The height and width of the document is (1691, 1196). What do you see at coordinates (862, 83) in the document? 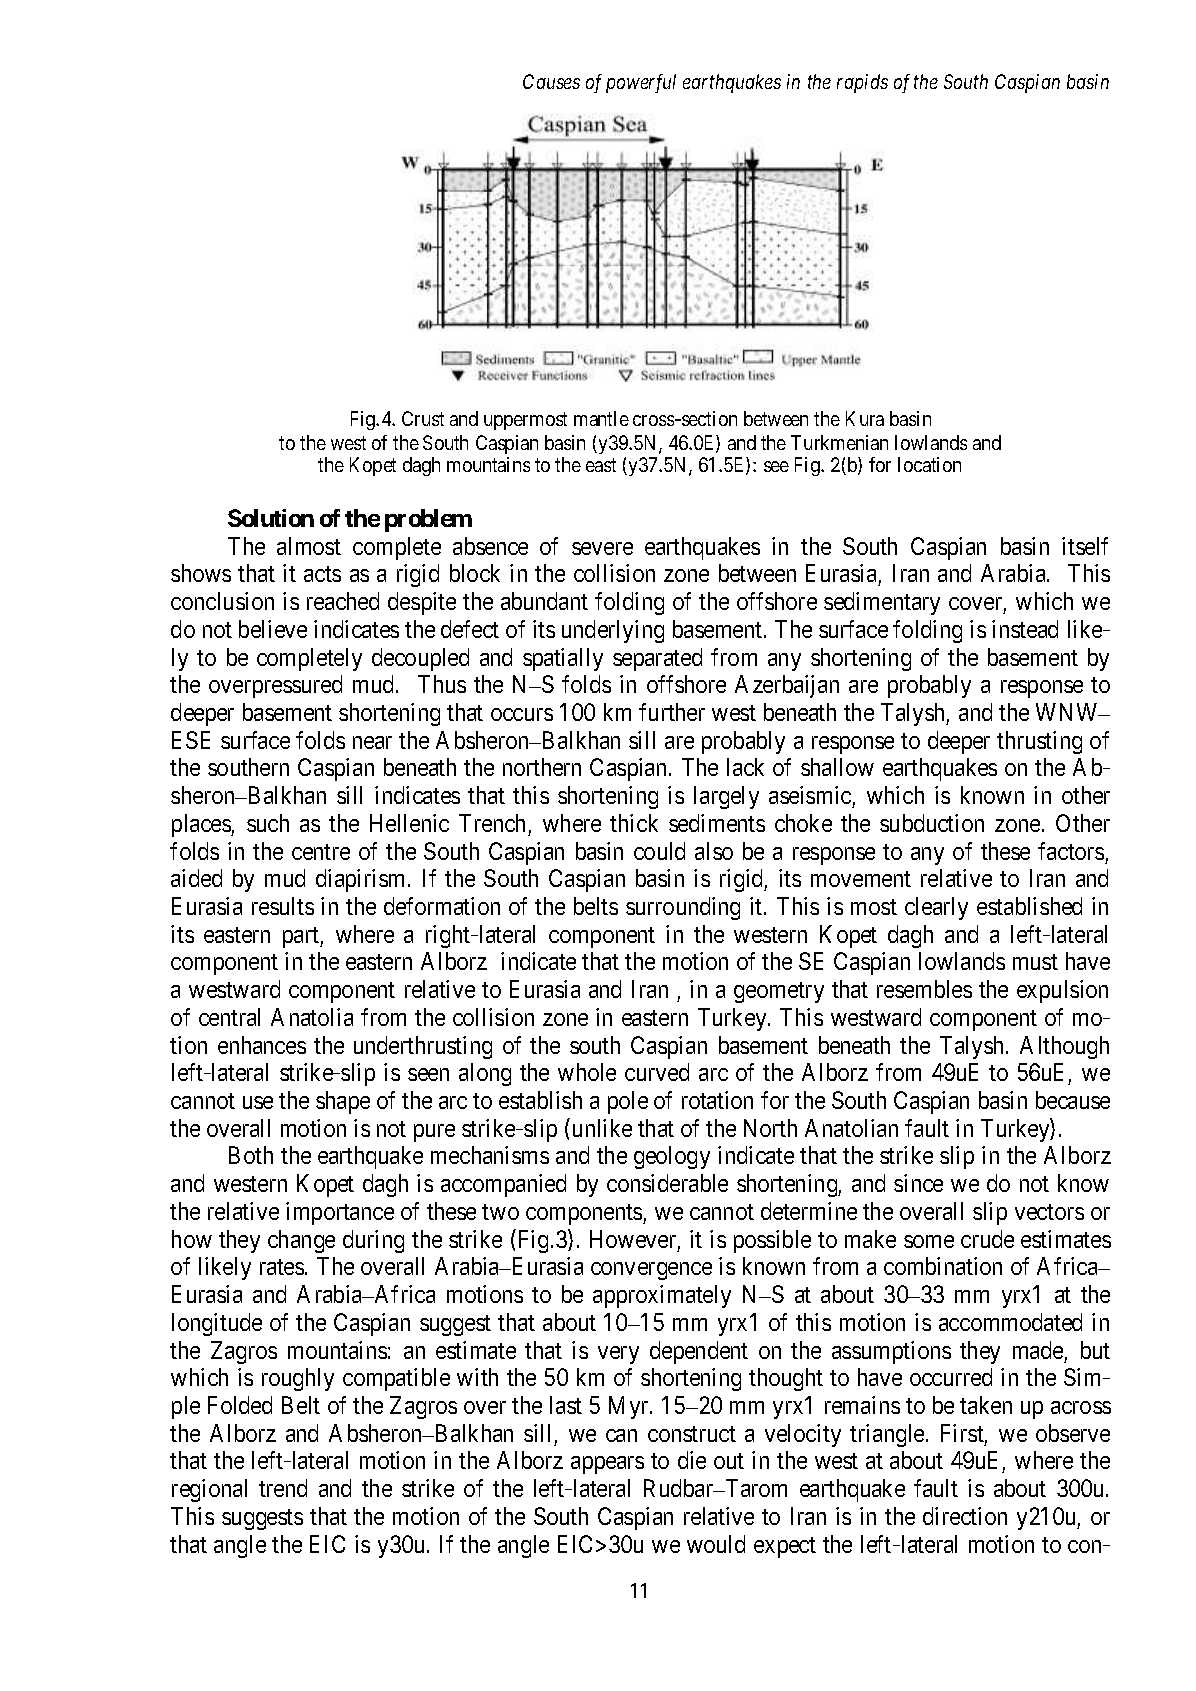
I see `rapids` at bounding box center [862, 83].
